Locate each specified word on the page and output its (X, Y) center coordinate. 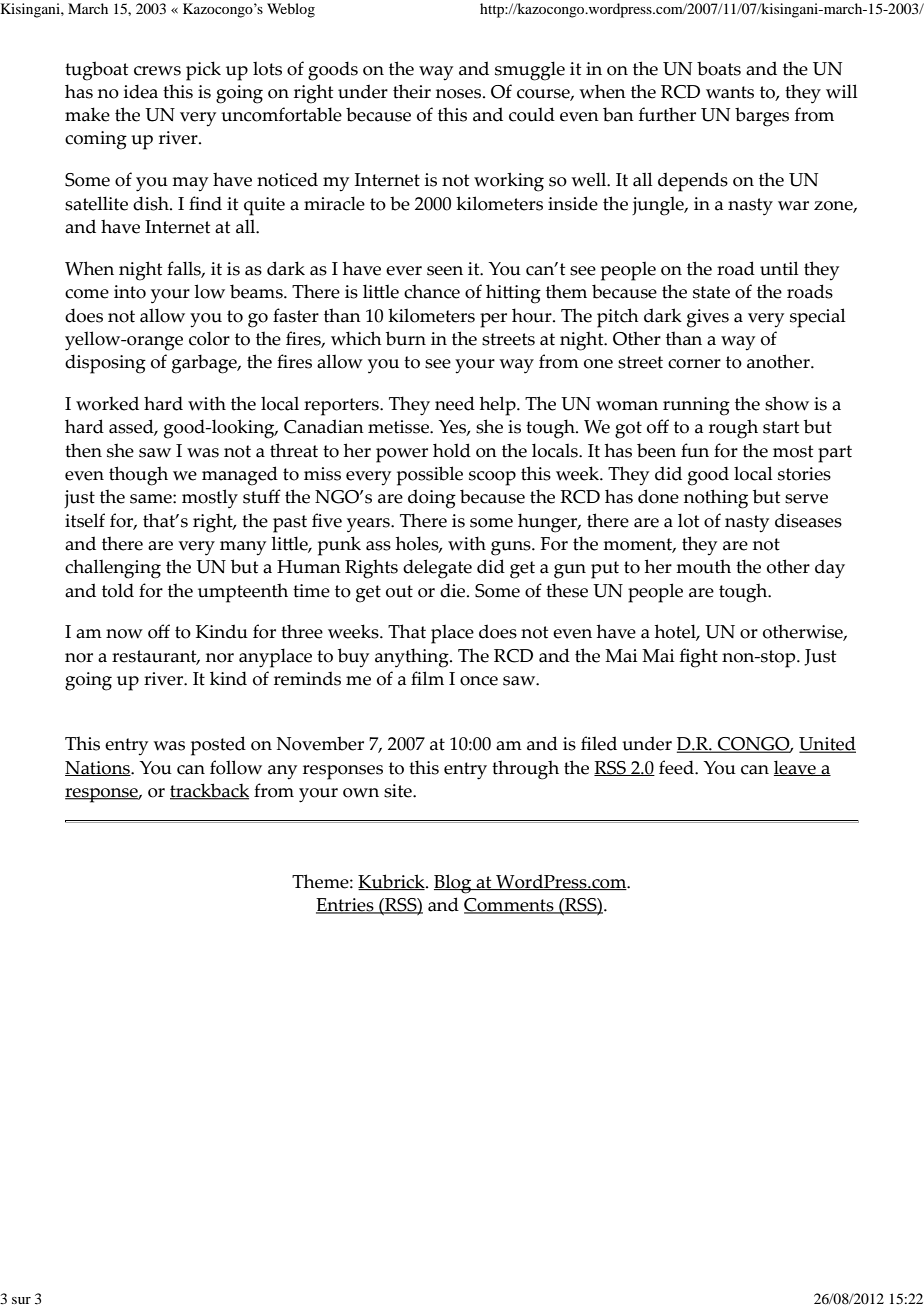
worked (107, 403)
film (427, 678)
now (124, 634)
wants (730, 92)
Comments (510, 906)
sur (21, 1300)
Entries (346, 906)
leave (796, 768)
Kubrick (392, 882)
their (412, 91)
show (787, 403)
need (455, 403)
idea (141, 91)
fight (699, 658)
